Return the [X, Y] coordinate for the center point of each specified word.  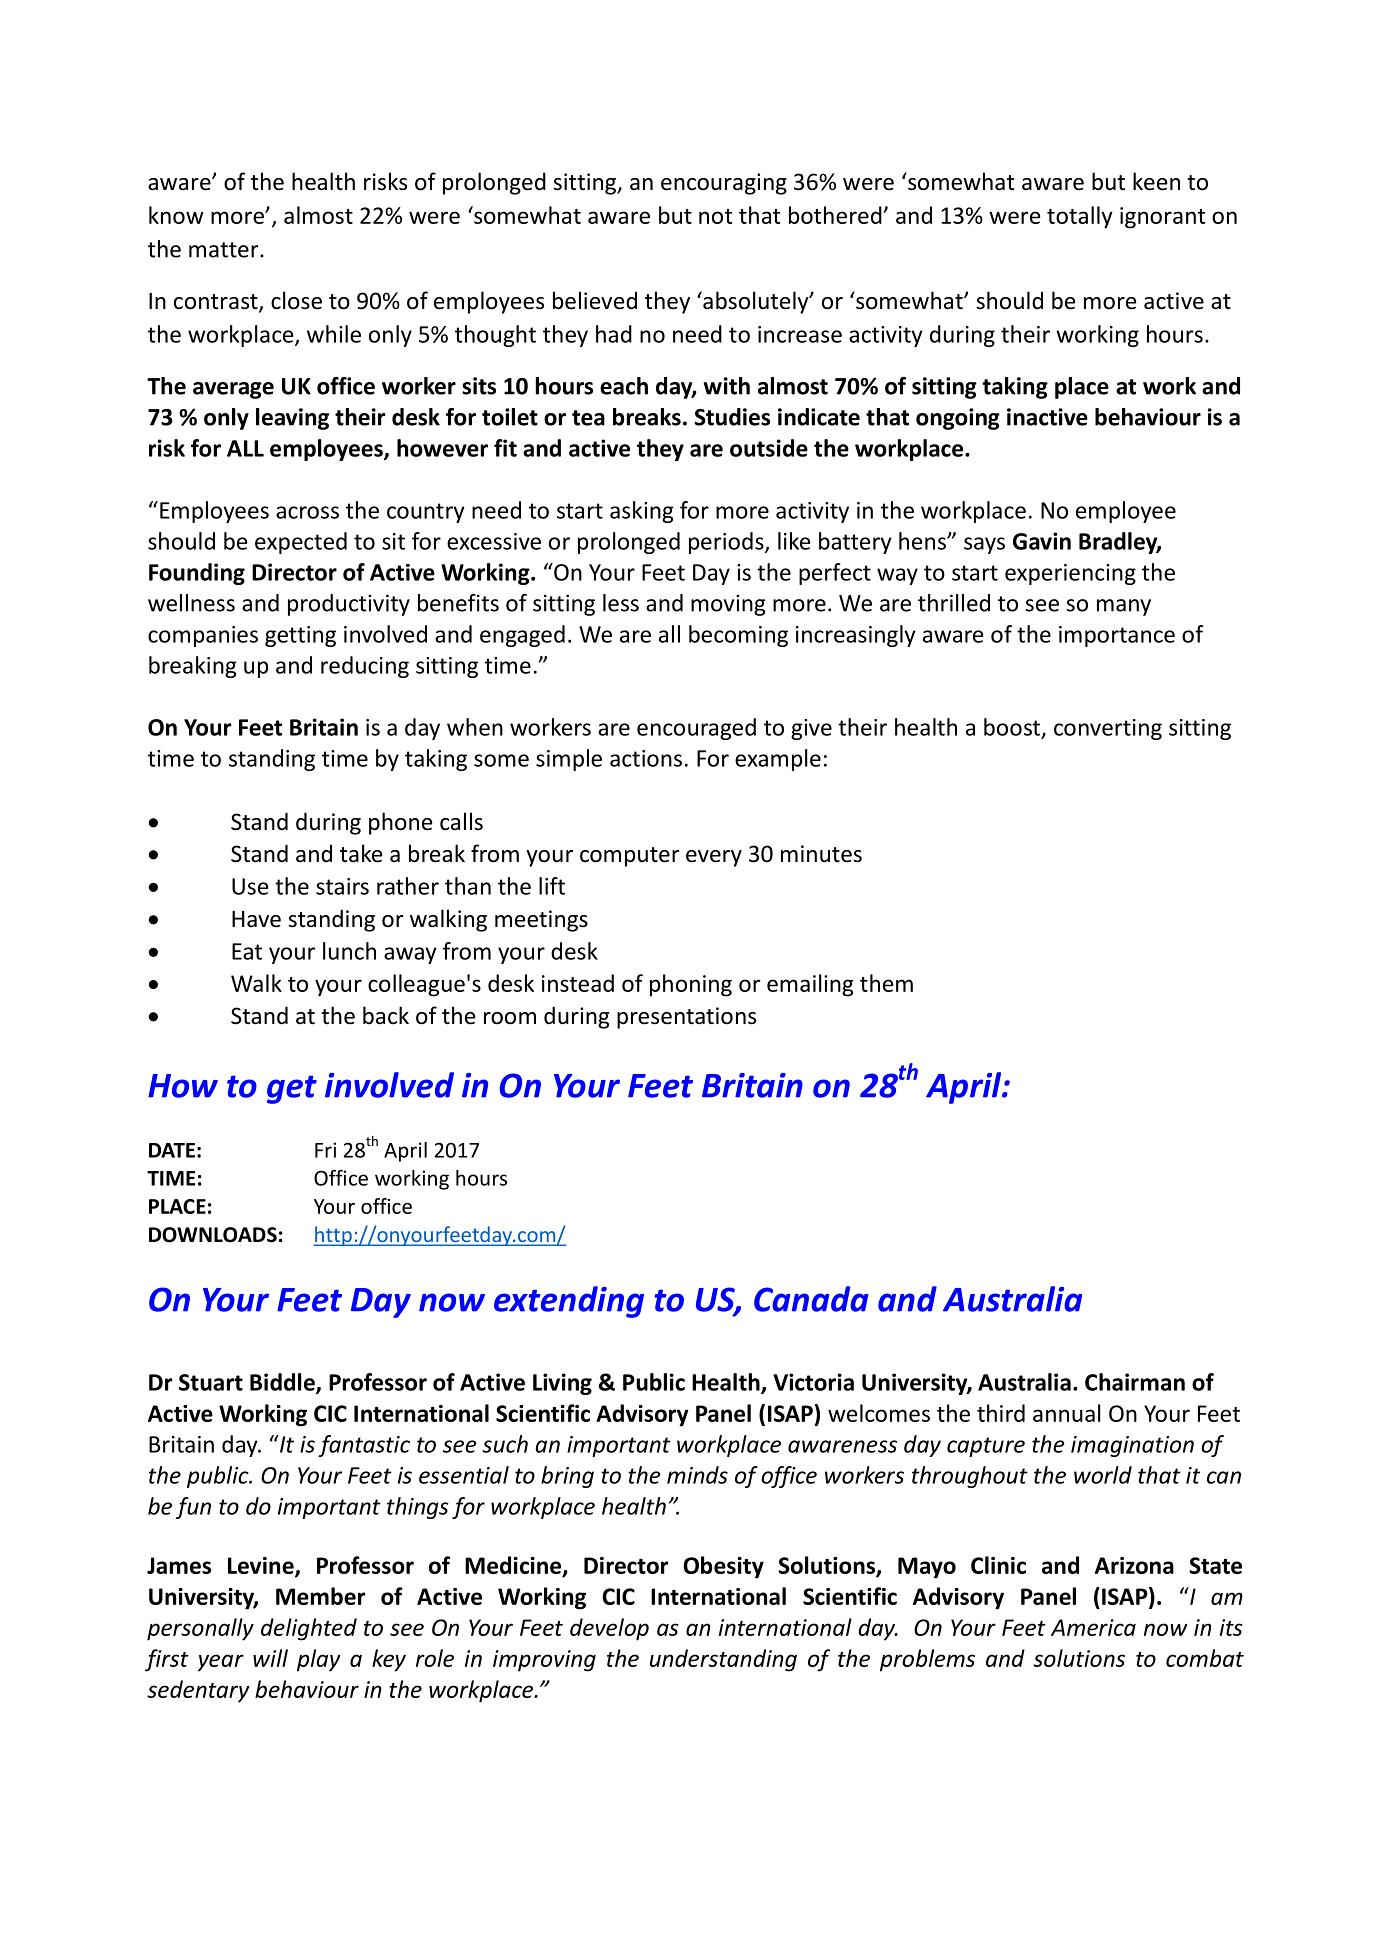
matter [225, 250]
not [716, 216]
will [270, 1658]
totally [1080, 217]
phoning [691, 985]
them [886, 983]
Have [256, 919]
